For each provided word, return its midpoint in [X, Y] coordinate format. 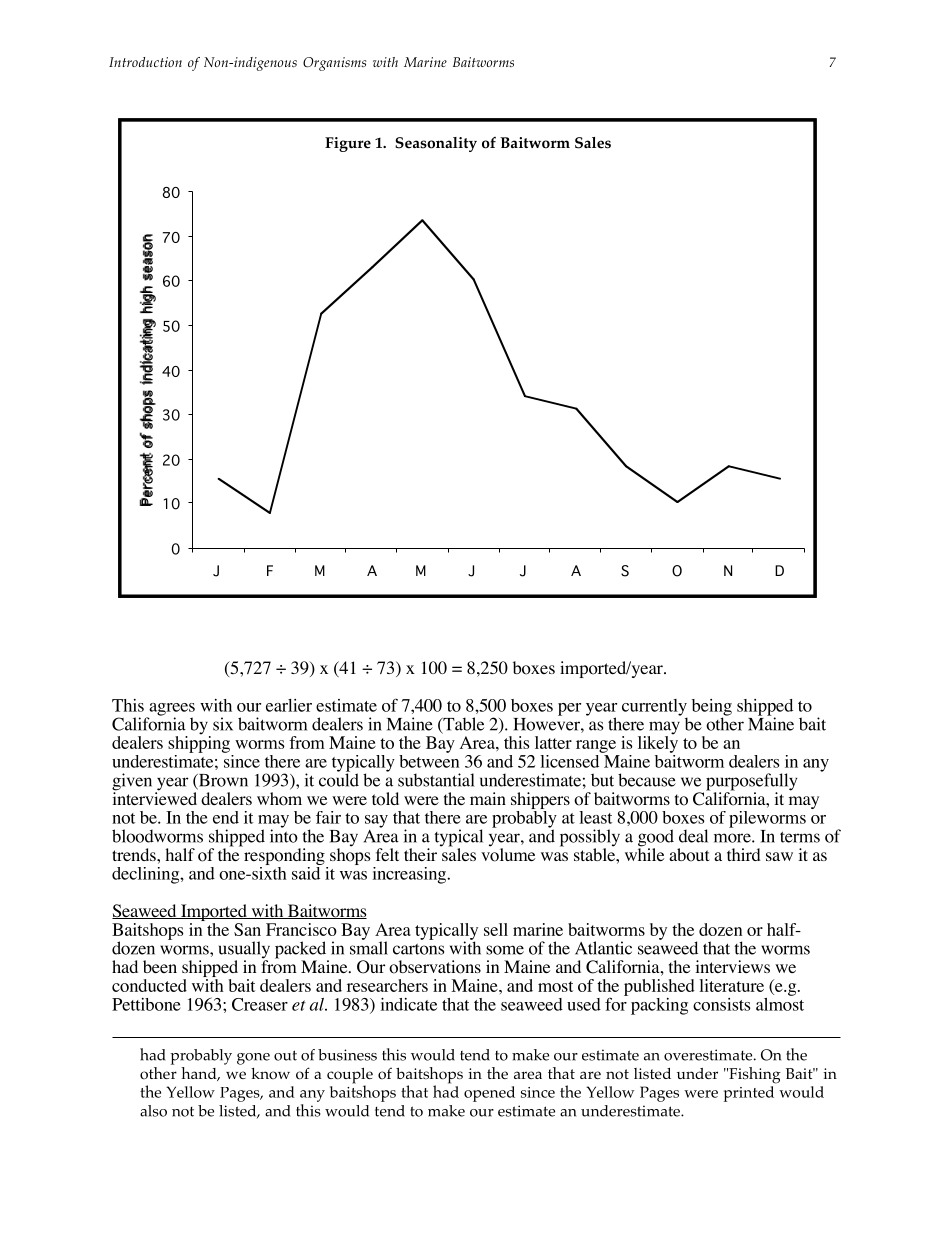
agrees [171, 710]
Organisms [334, 64]
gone [253, 1059]
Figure [348, 144]
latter [553, 742]
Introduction [145, 62]
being [712, 708]
